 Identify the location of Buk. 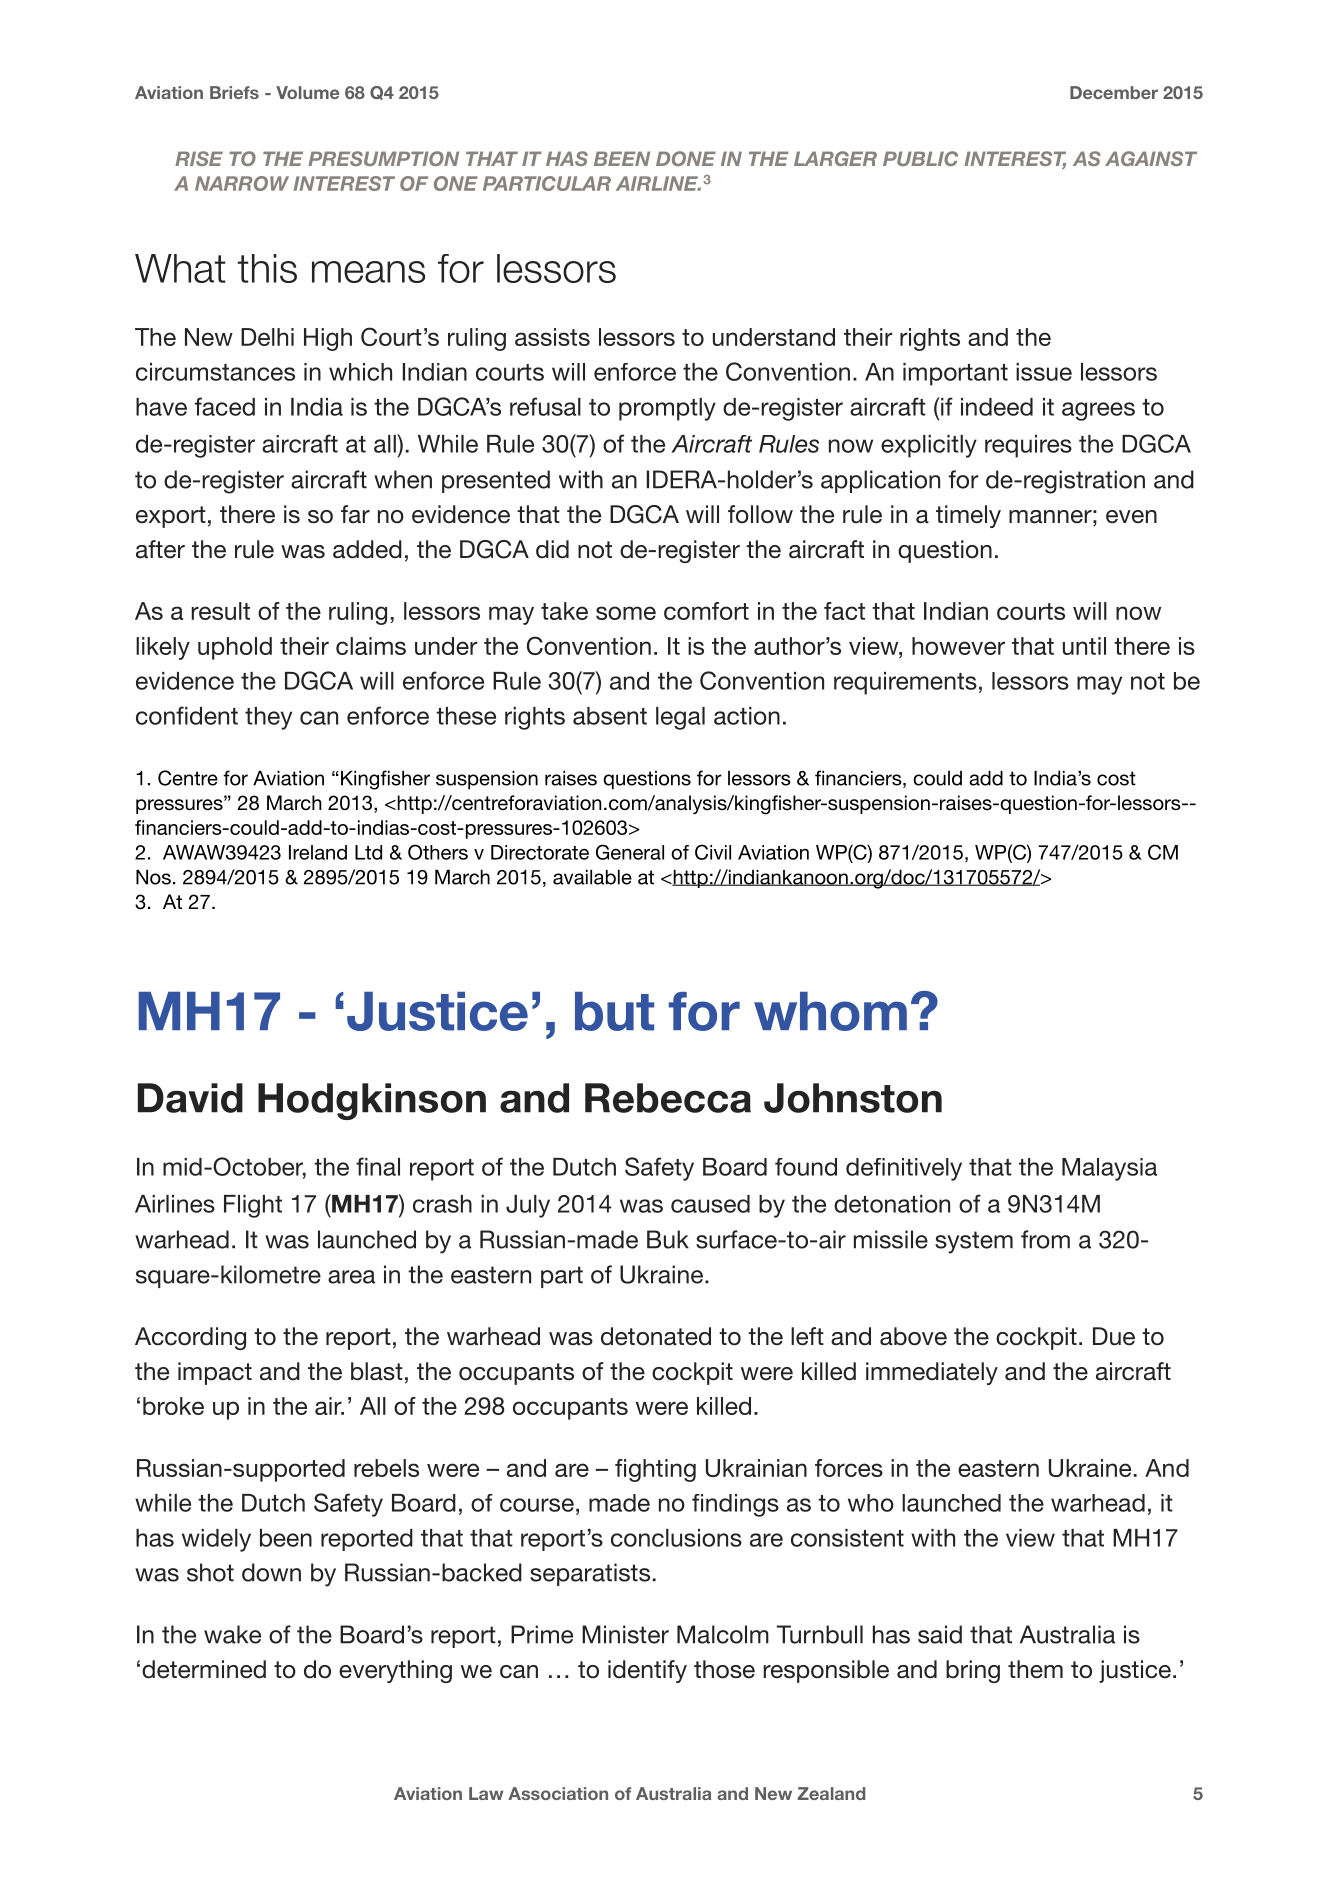
(668, 1239).
